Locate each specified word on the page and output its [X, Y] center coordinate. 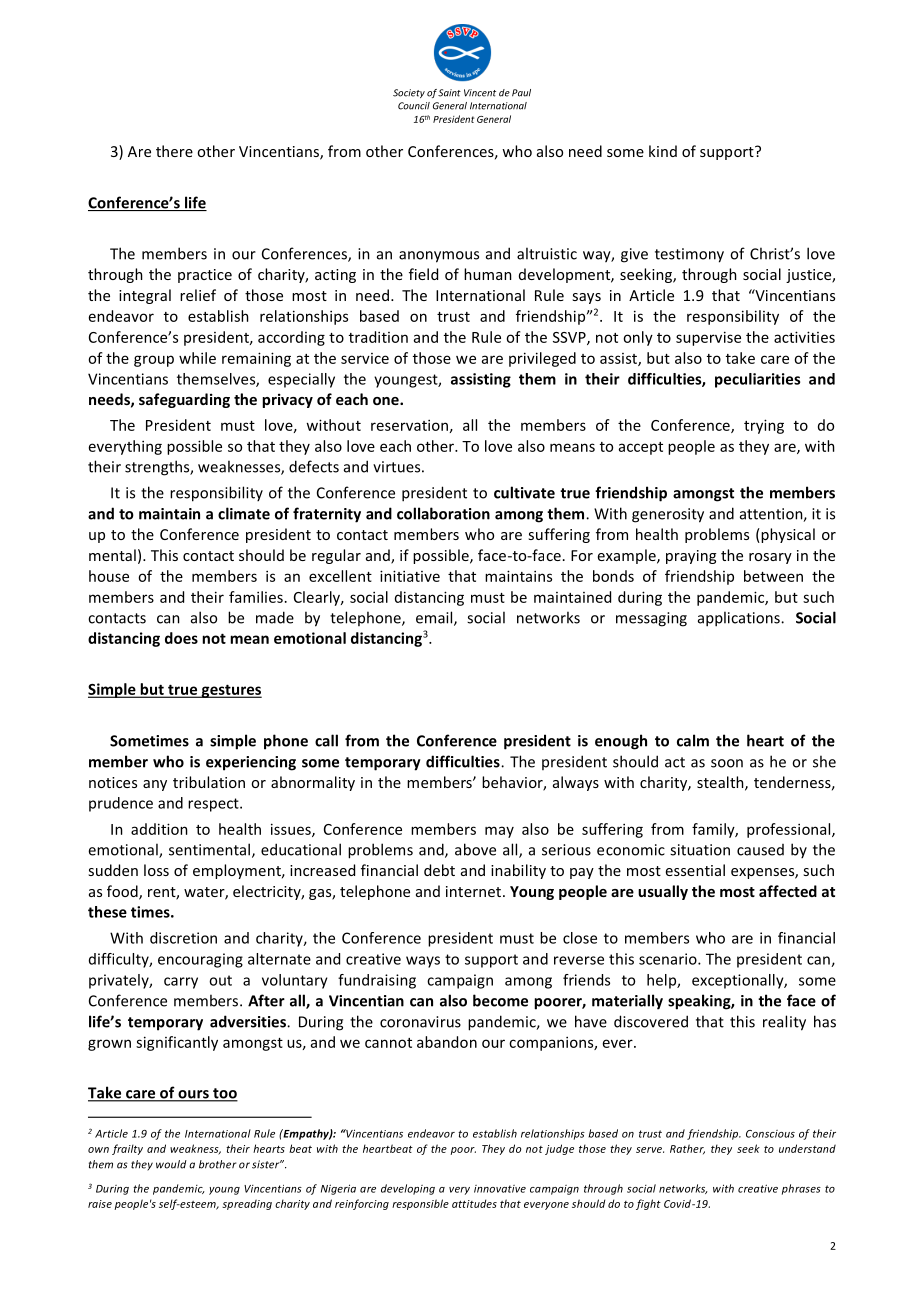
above [475, 849]
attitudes [474, 1203]
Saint [449, 93]
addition [159, 829]
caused [760, 850]
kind [663, 151]
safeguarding [184, 400]
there [174, 151]
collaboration [443, 513]
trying [764, 426]
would [171, 1164]
